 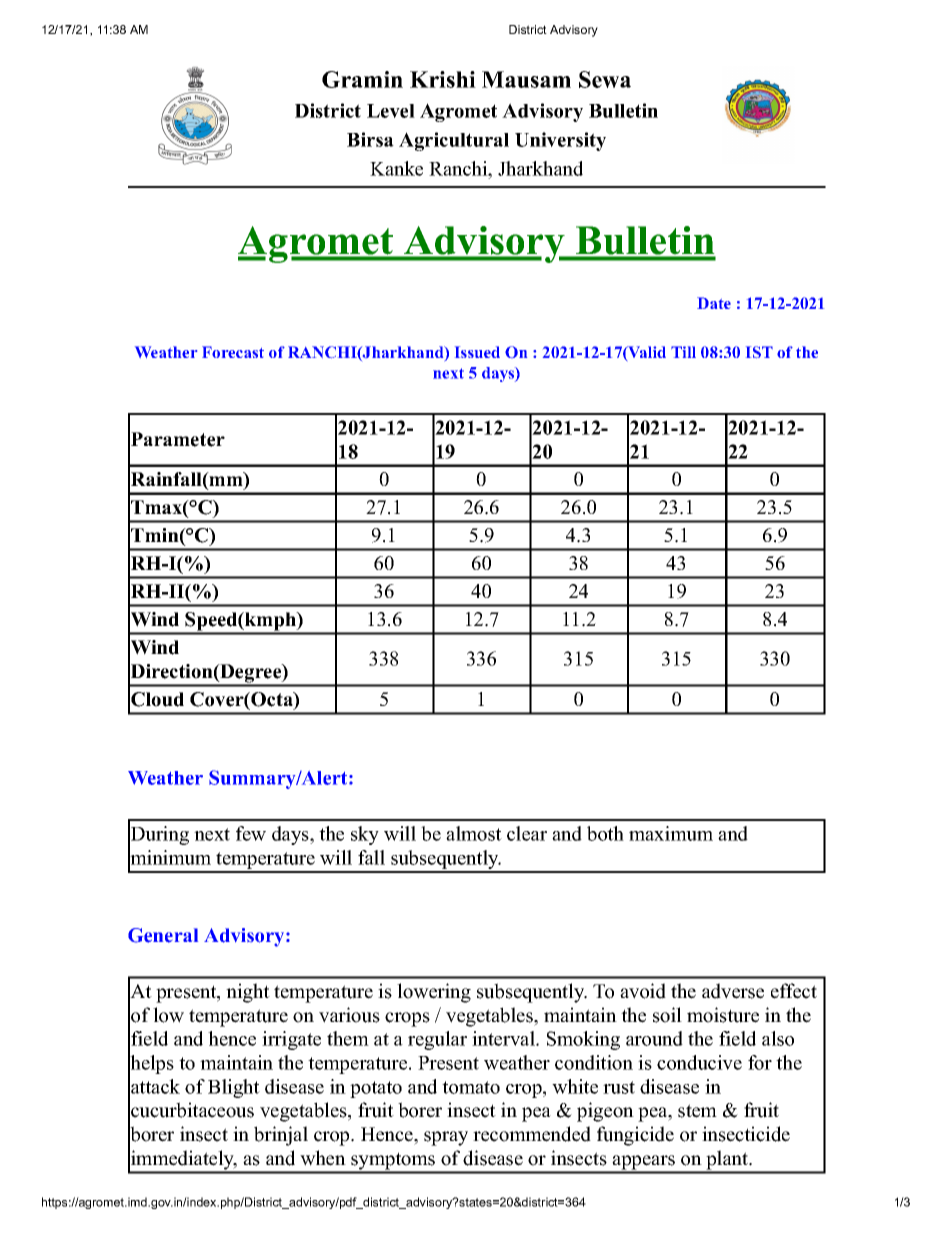 I want to click on Blight, so click(x=234, y=1088).
